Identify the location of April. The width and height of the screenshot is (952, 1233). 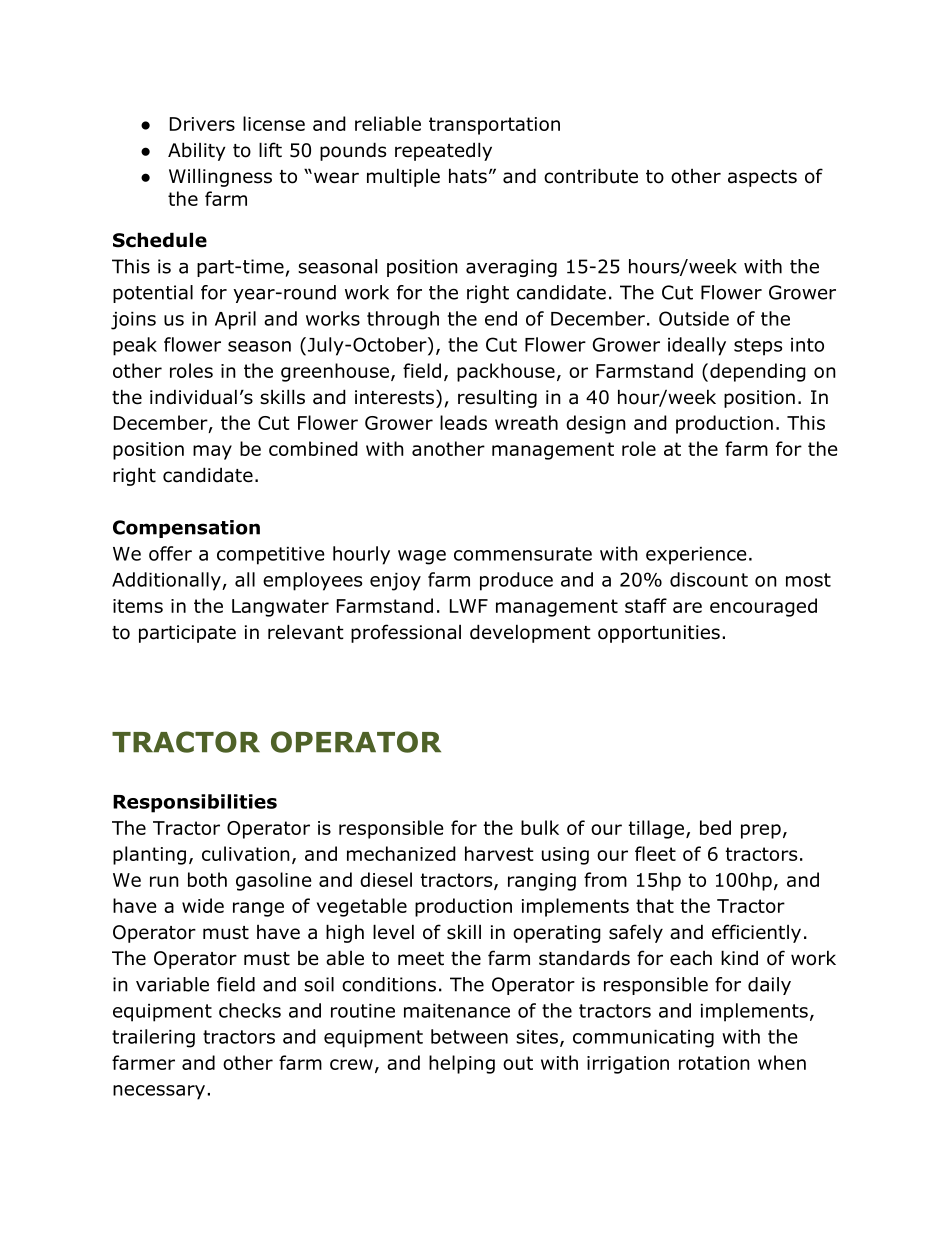
(235, 320).
